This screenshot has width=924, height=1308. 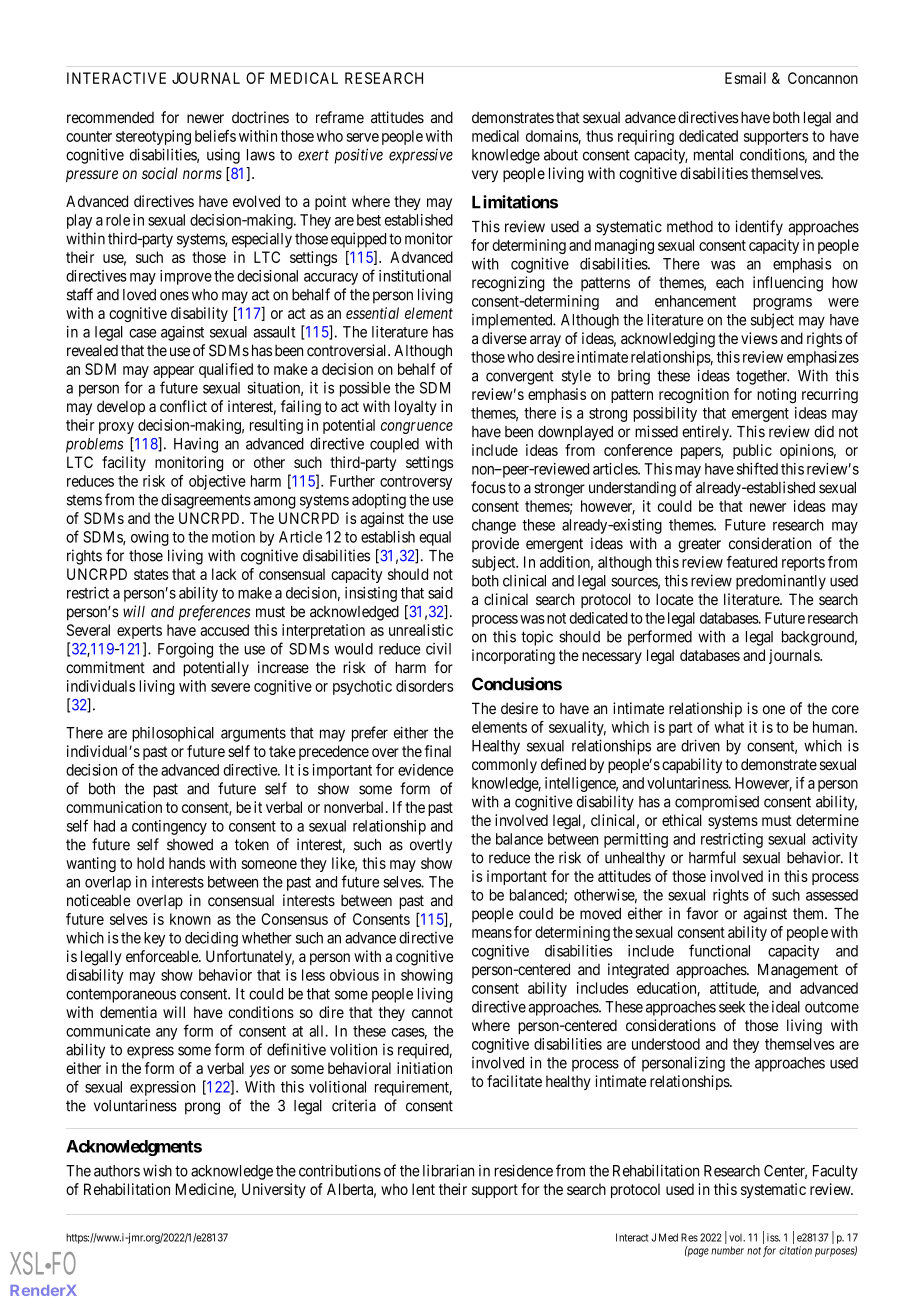 I want to click on wish, so click(x=157, y=1170).
